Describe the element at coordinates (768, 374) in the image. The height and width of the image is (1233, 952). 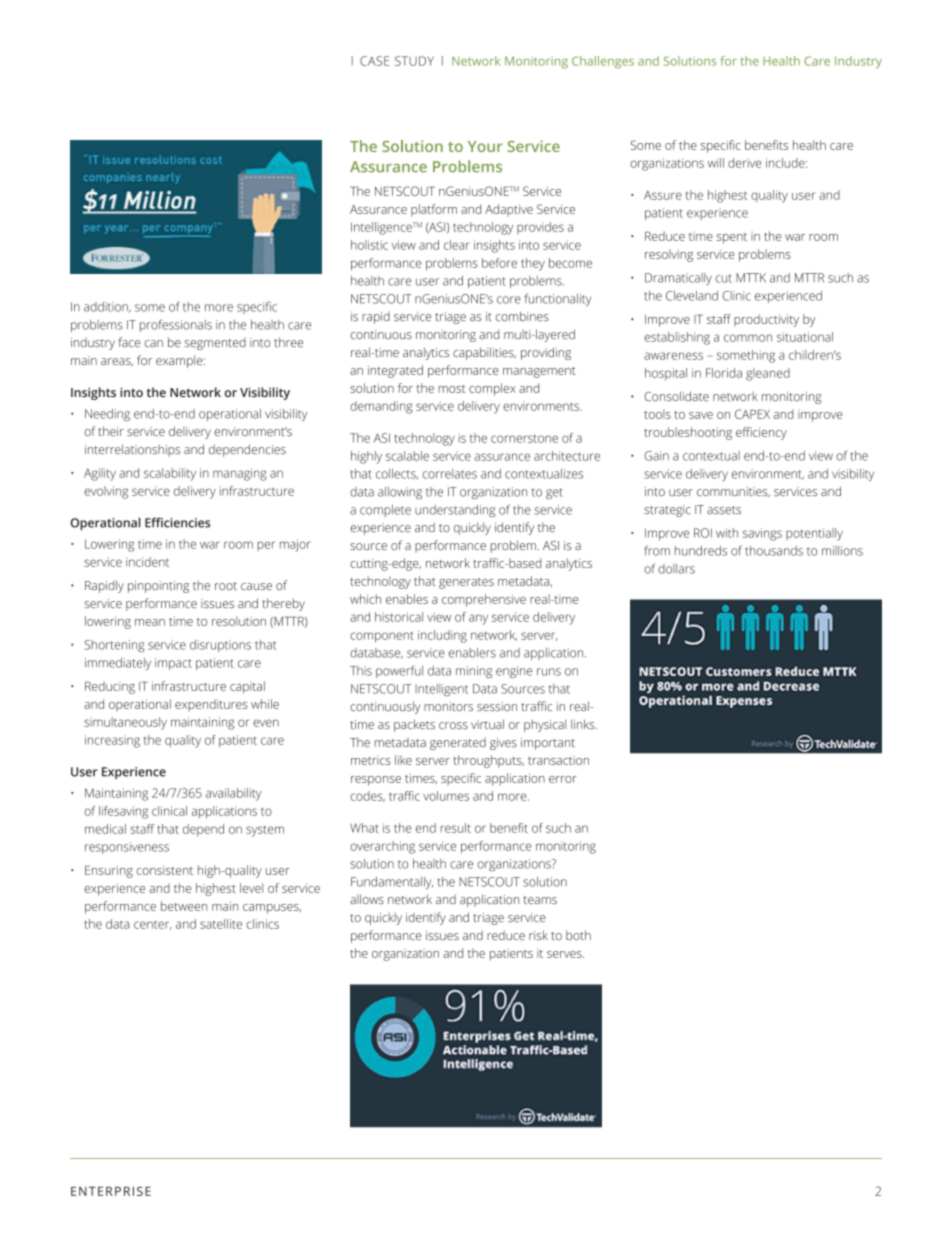
I see `gleaned` at that location.
